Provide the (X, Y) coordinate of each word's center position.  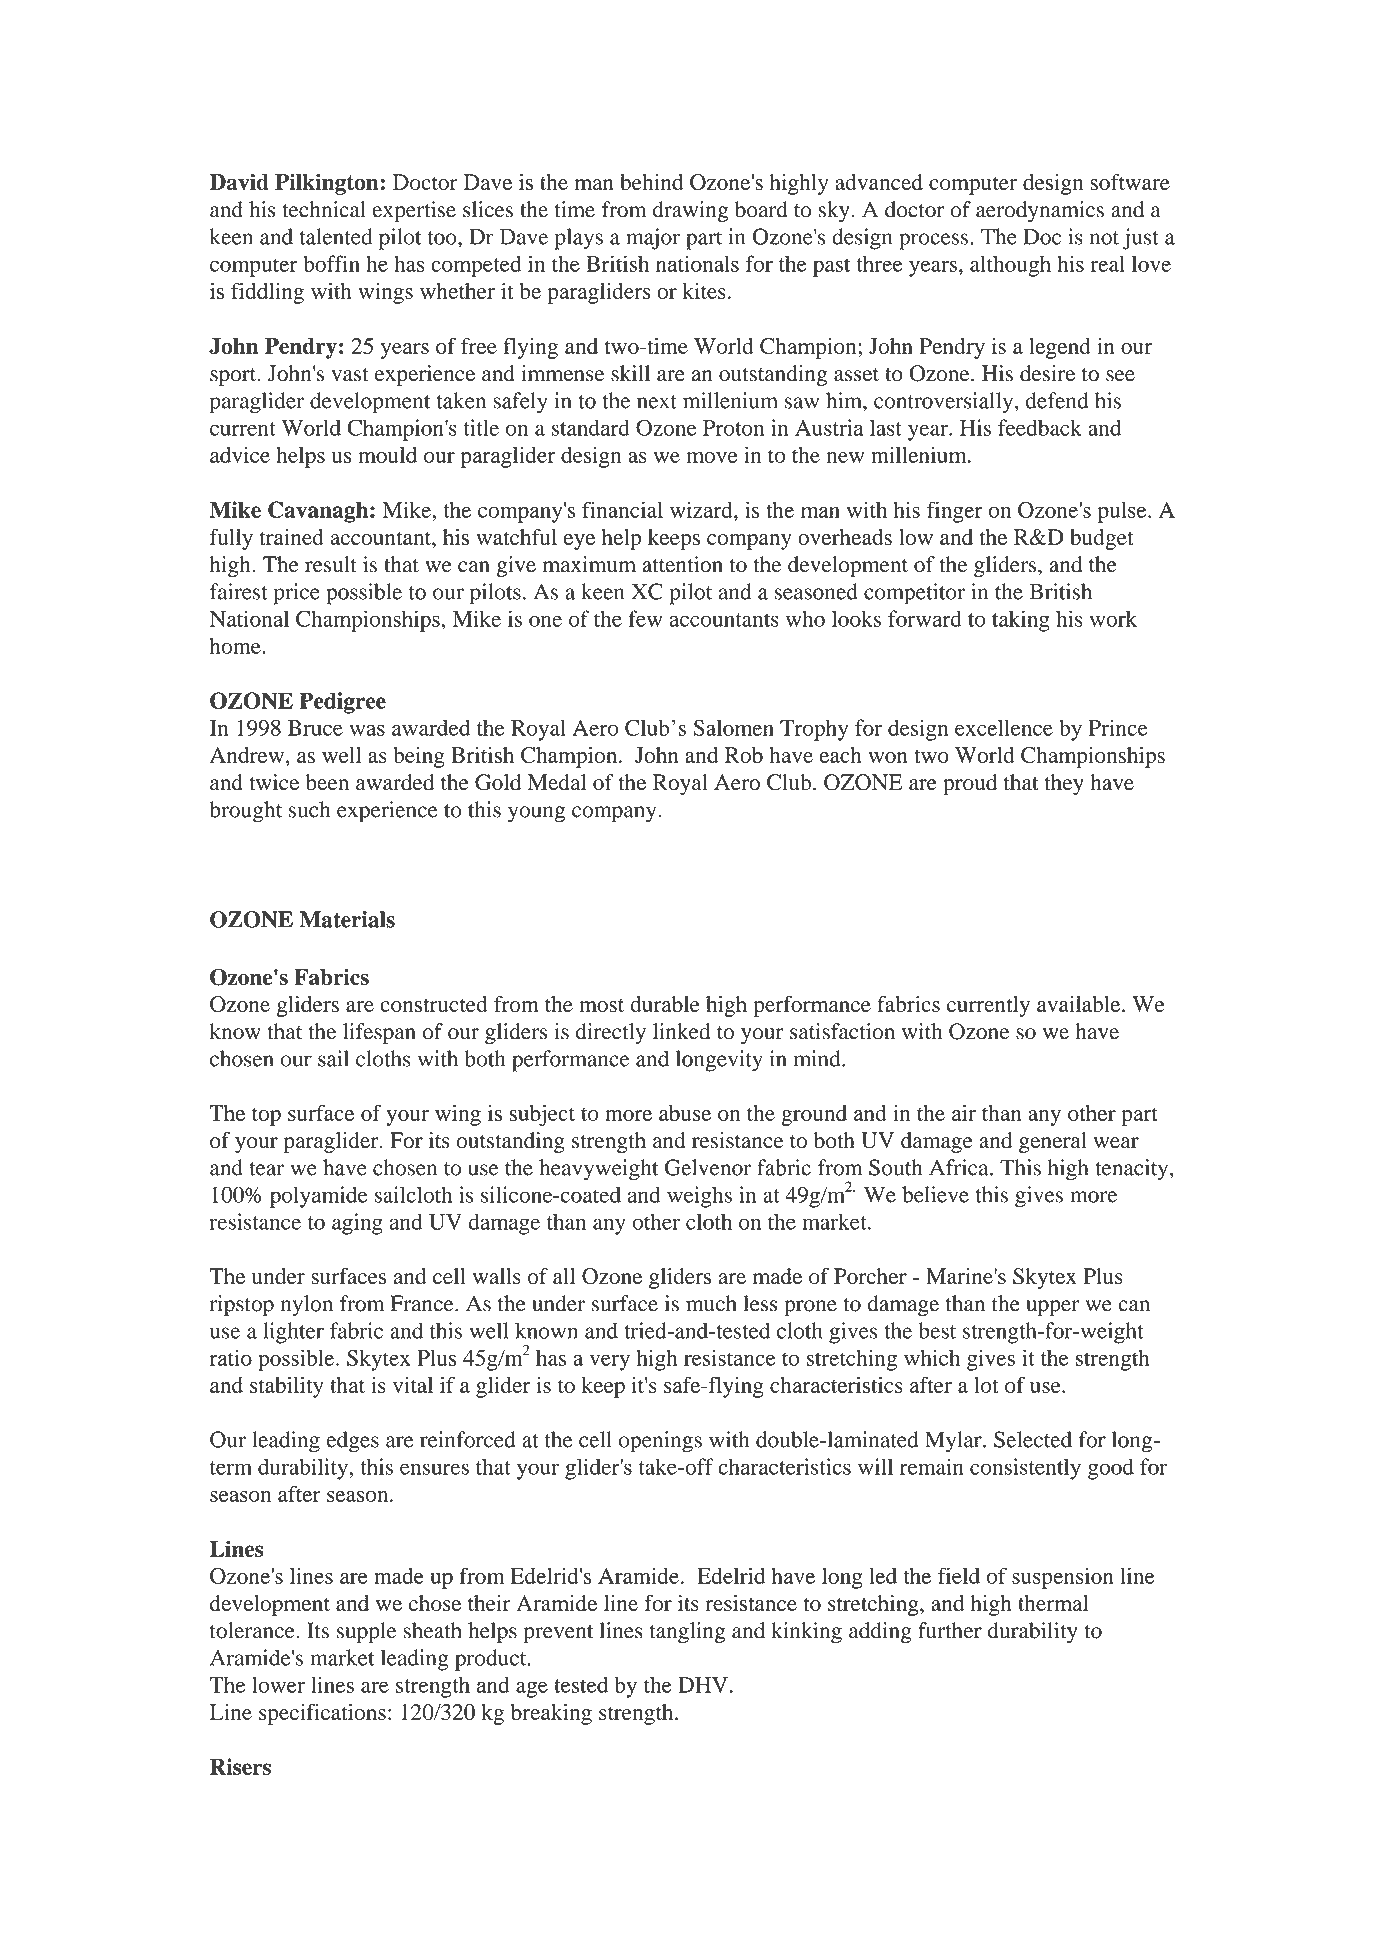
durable (665, 1004)
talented (336, 236)
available (1080, 1004)
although (1010, 266)
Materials (347, 919)
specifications (322, 1714)
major (653, 239)
